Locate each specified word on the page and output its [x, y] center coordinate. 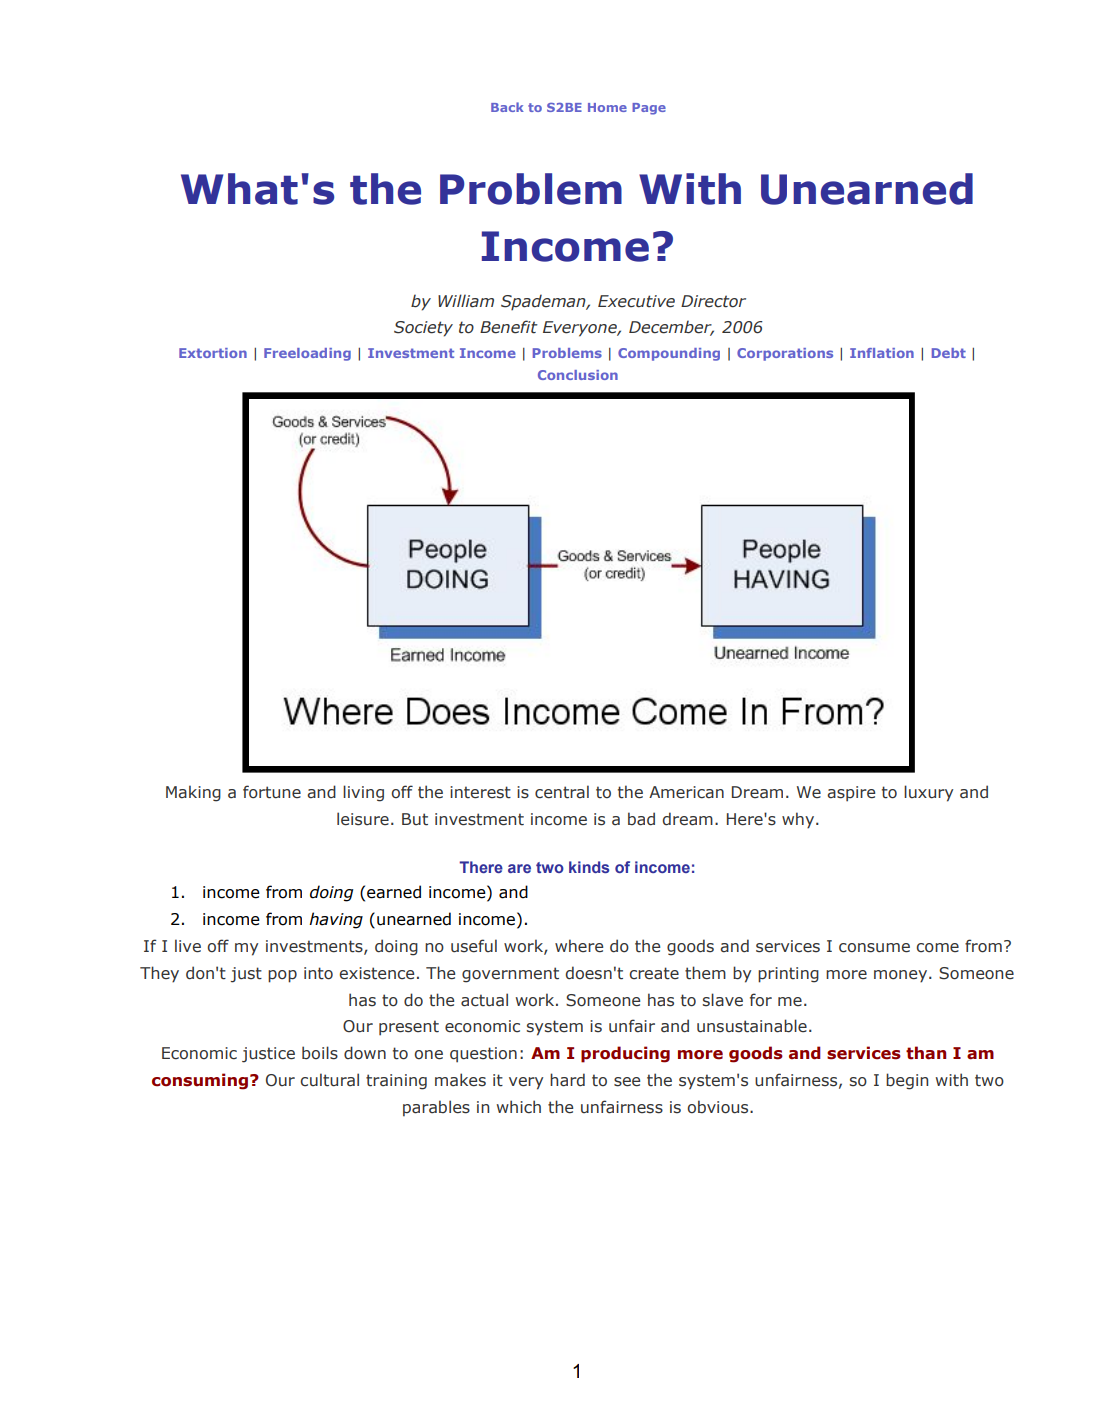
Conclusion [578, 375]
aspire [851, 794]
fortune [272, 792]
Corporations [785, 354]
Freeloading [307, 354]
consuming [201, 1081]
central [562, 792]
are [519, 868]
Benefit [509, 327]
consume [874, 948]
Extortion [213, 353]
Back [507, 107]
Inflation [882, 353]
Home [607, 107]
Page [649, 109]
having [336, 920]
